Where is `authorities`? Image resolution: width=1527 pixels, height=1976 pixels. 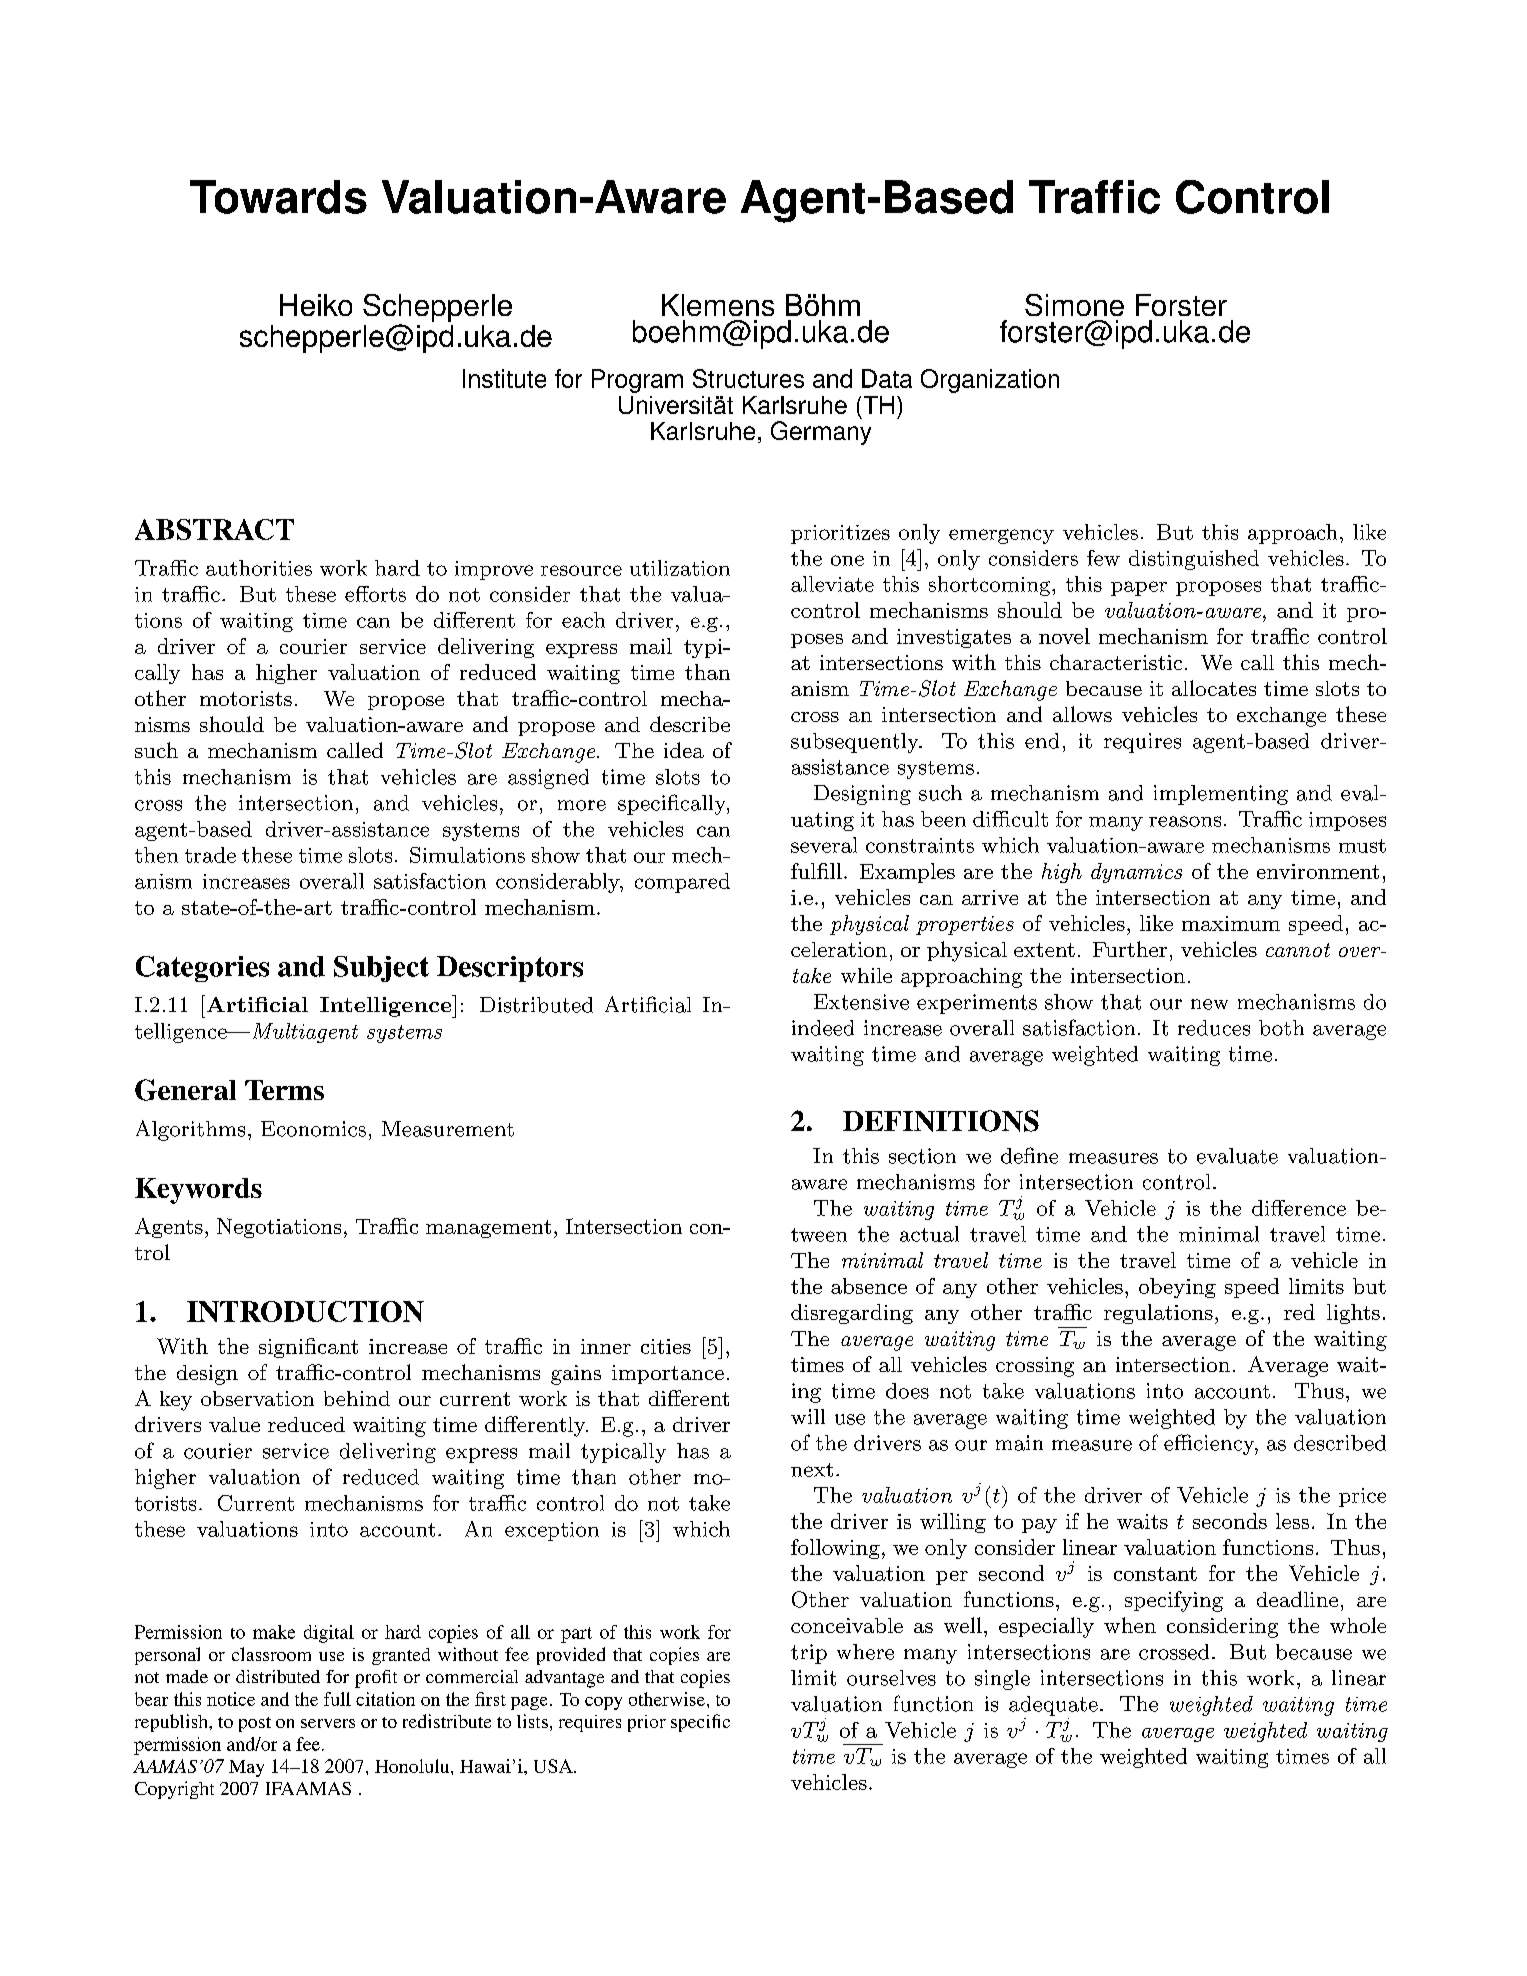
authorities is located at coordinates (259, 568).
